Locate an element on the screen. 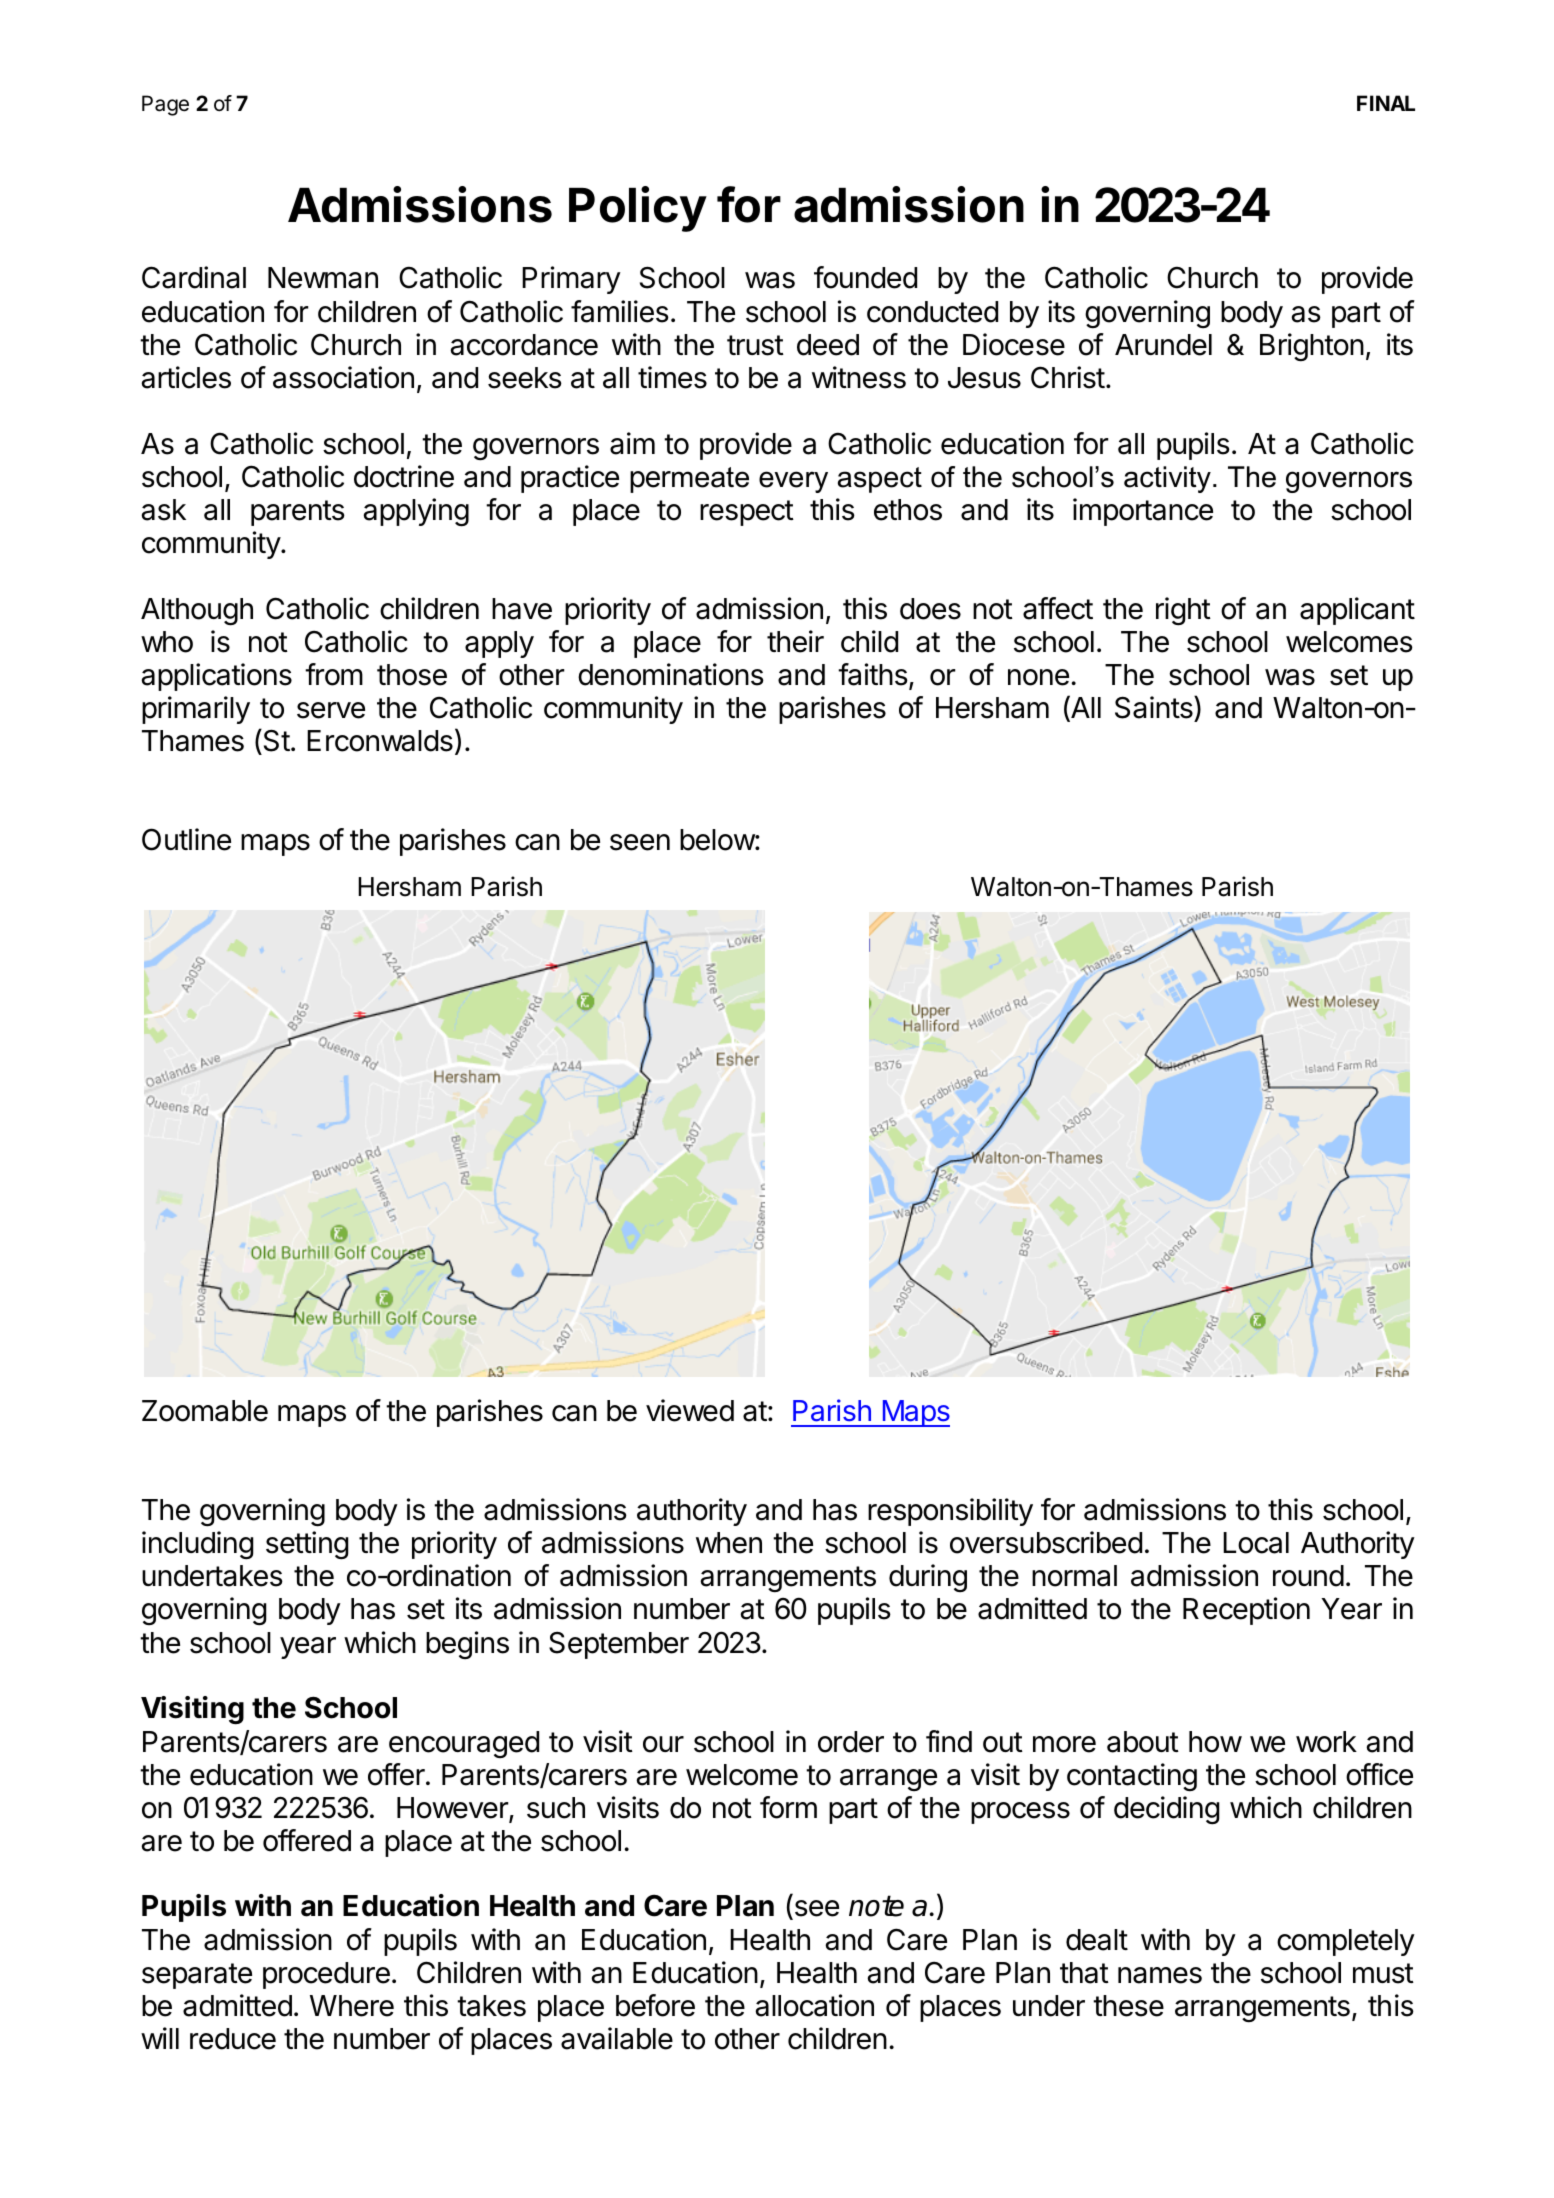 The height and width of the screenshot is (2198, 1554). applicant is located at coordinates (1357, 611).
